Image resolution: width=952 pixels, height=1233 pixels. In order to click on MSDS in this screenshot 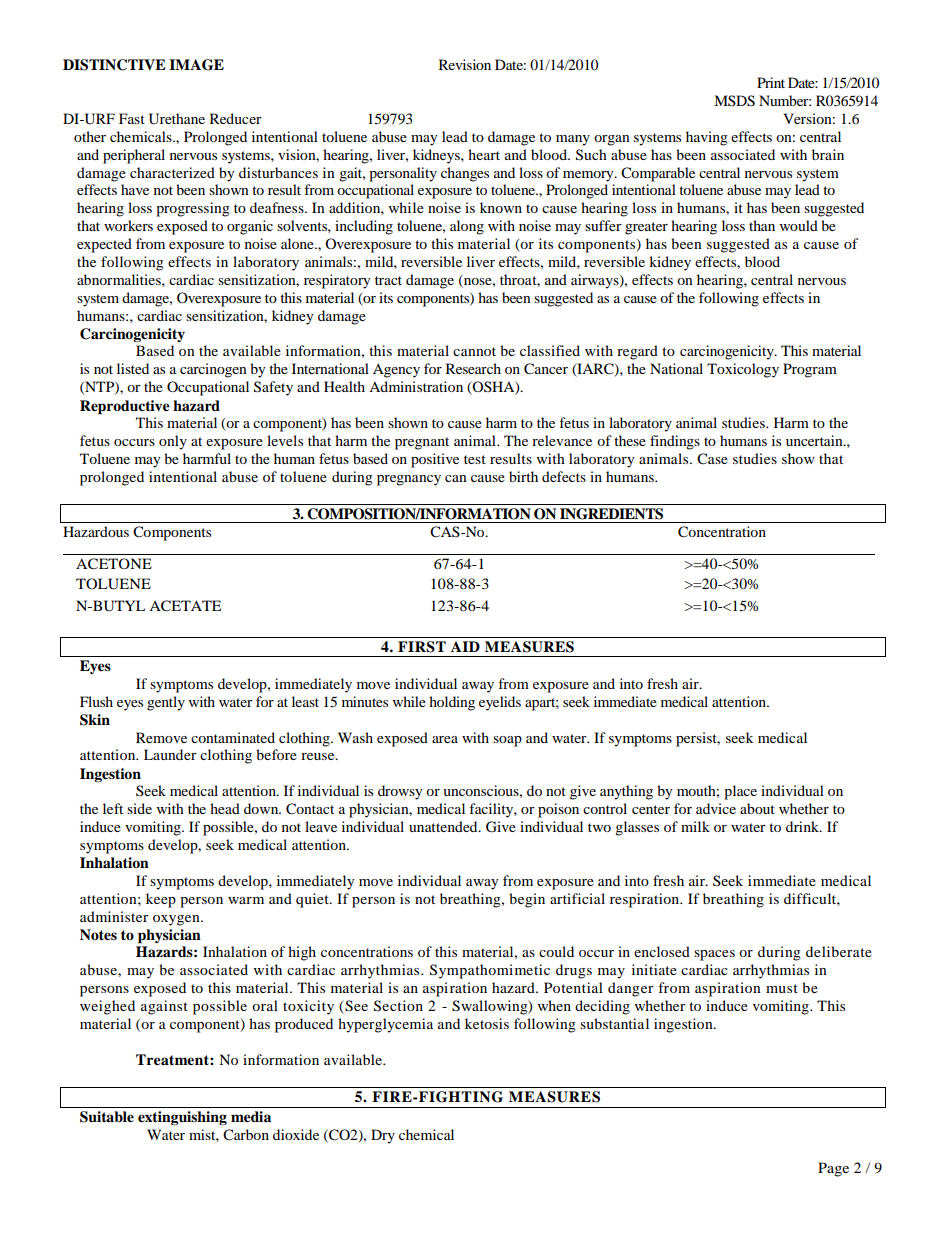, I will do `click(734, 101)`.
